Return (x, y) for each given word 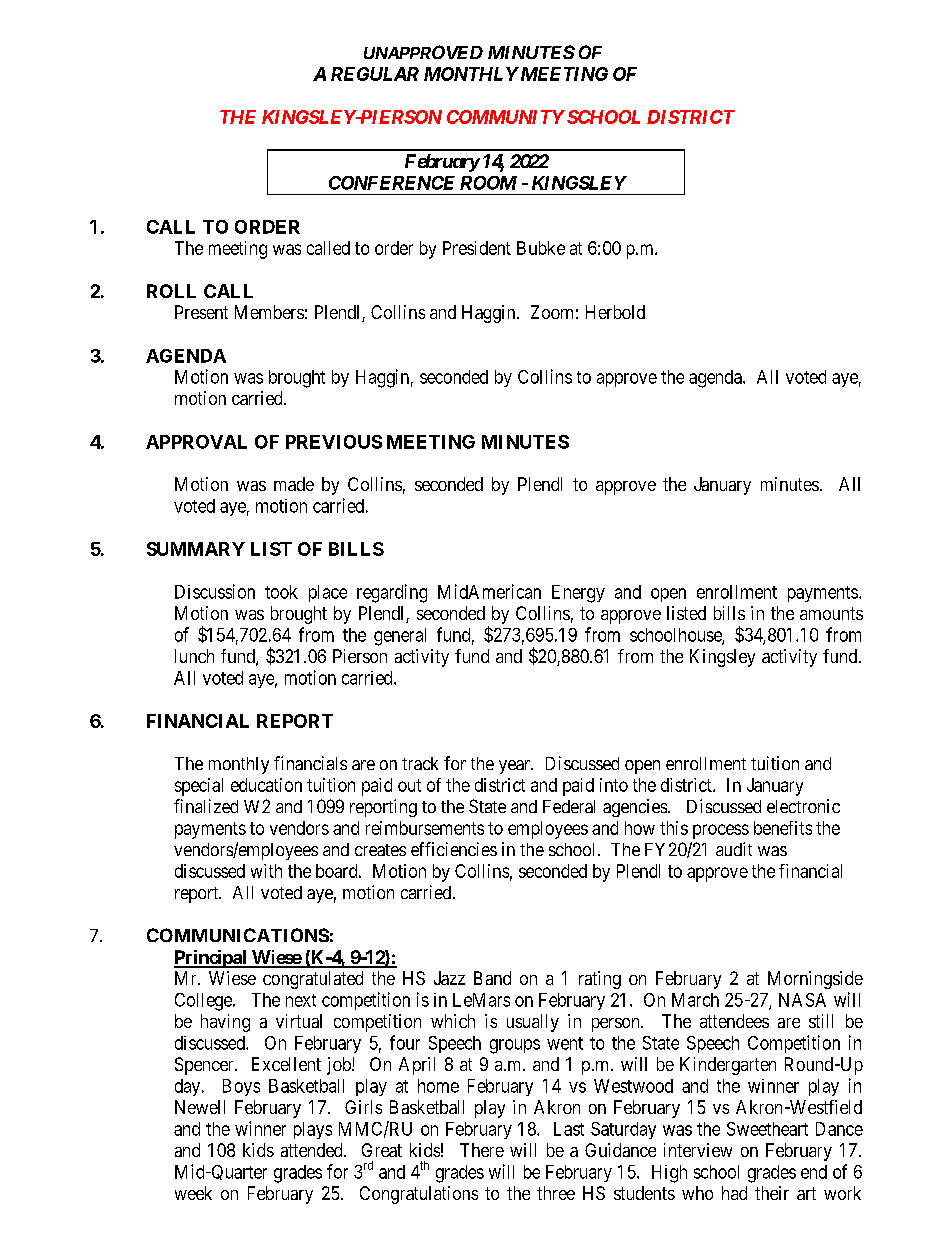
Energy (578, 594)
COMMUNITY (506, 117)
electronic (803, 806)
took (281, 592)
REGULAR (375, 74)
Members (269, 312)
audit (734, 849)
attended (313, 1150)
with (266, 871)
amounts (831, 613)
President (477, 248)
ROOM (488, 183)
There (482, 1150)
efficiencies (454, 849)
